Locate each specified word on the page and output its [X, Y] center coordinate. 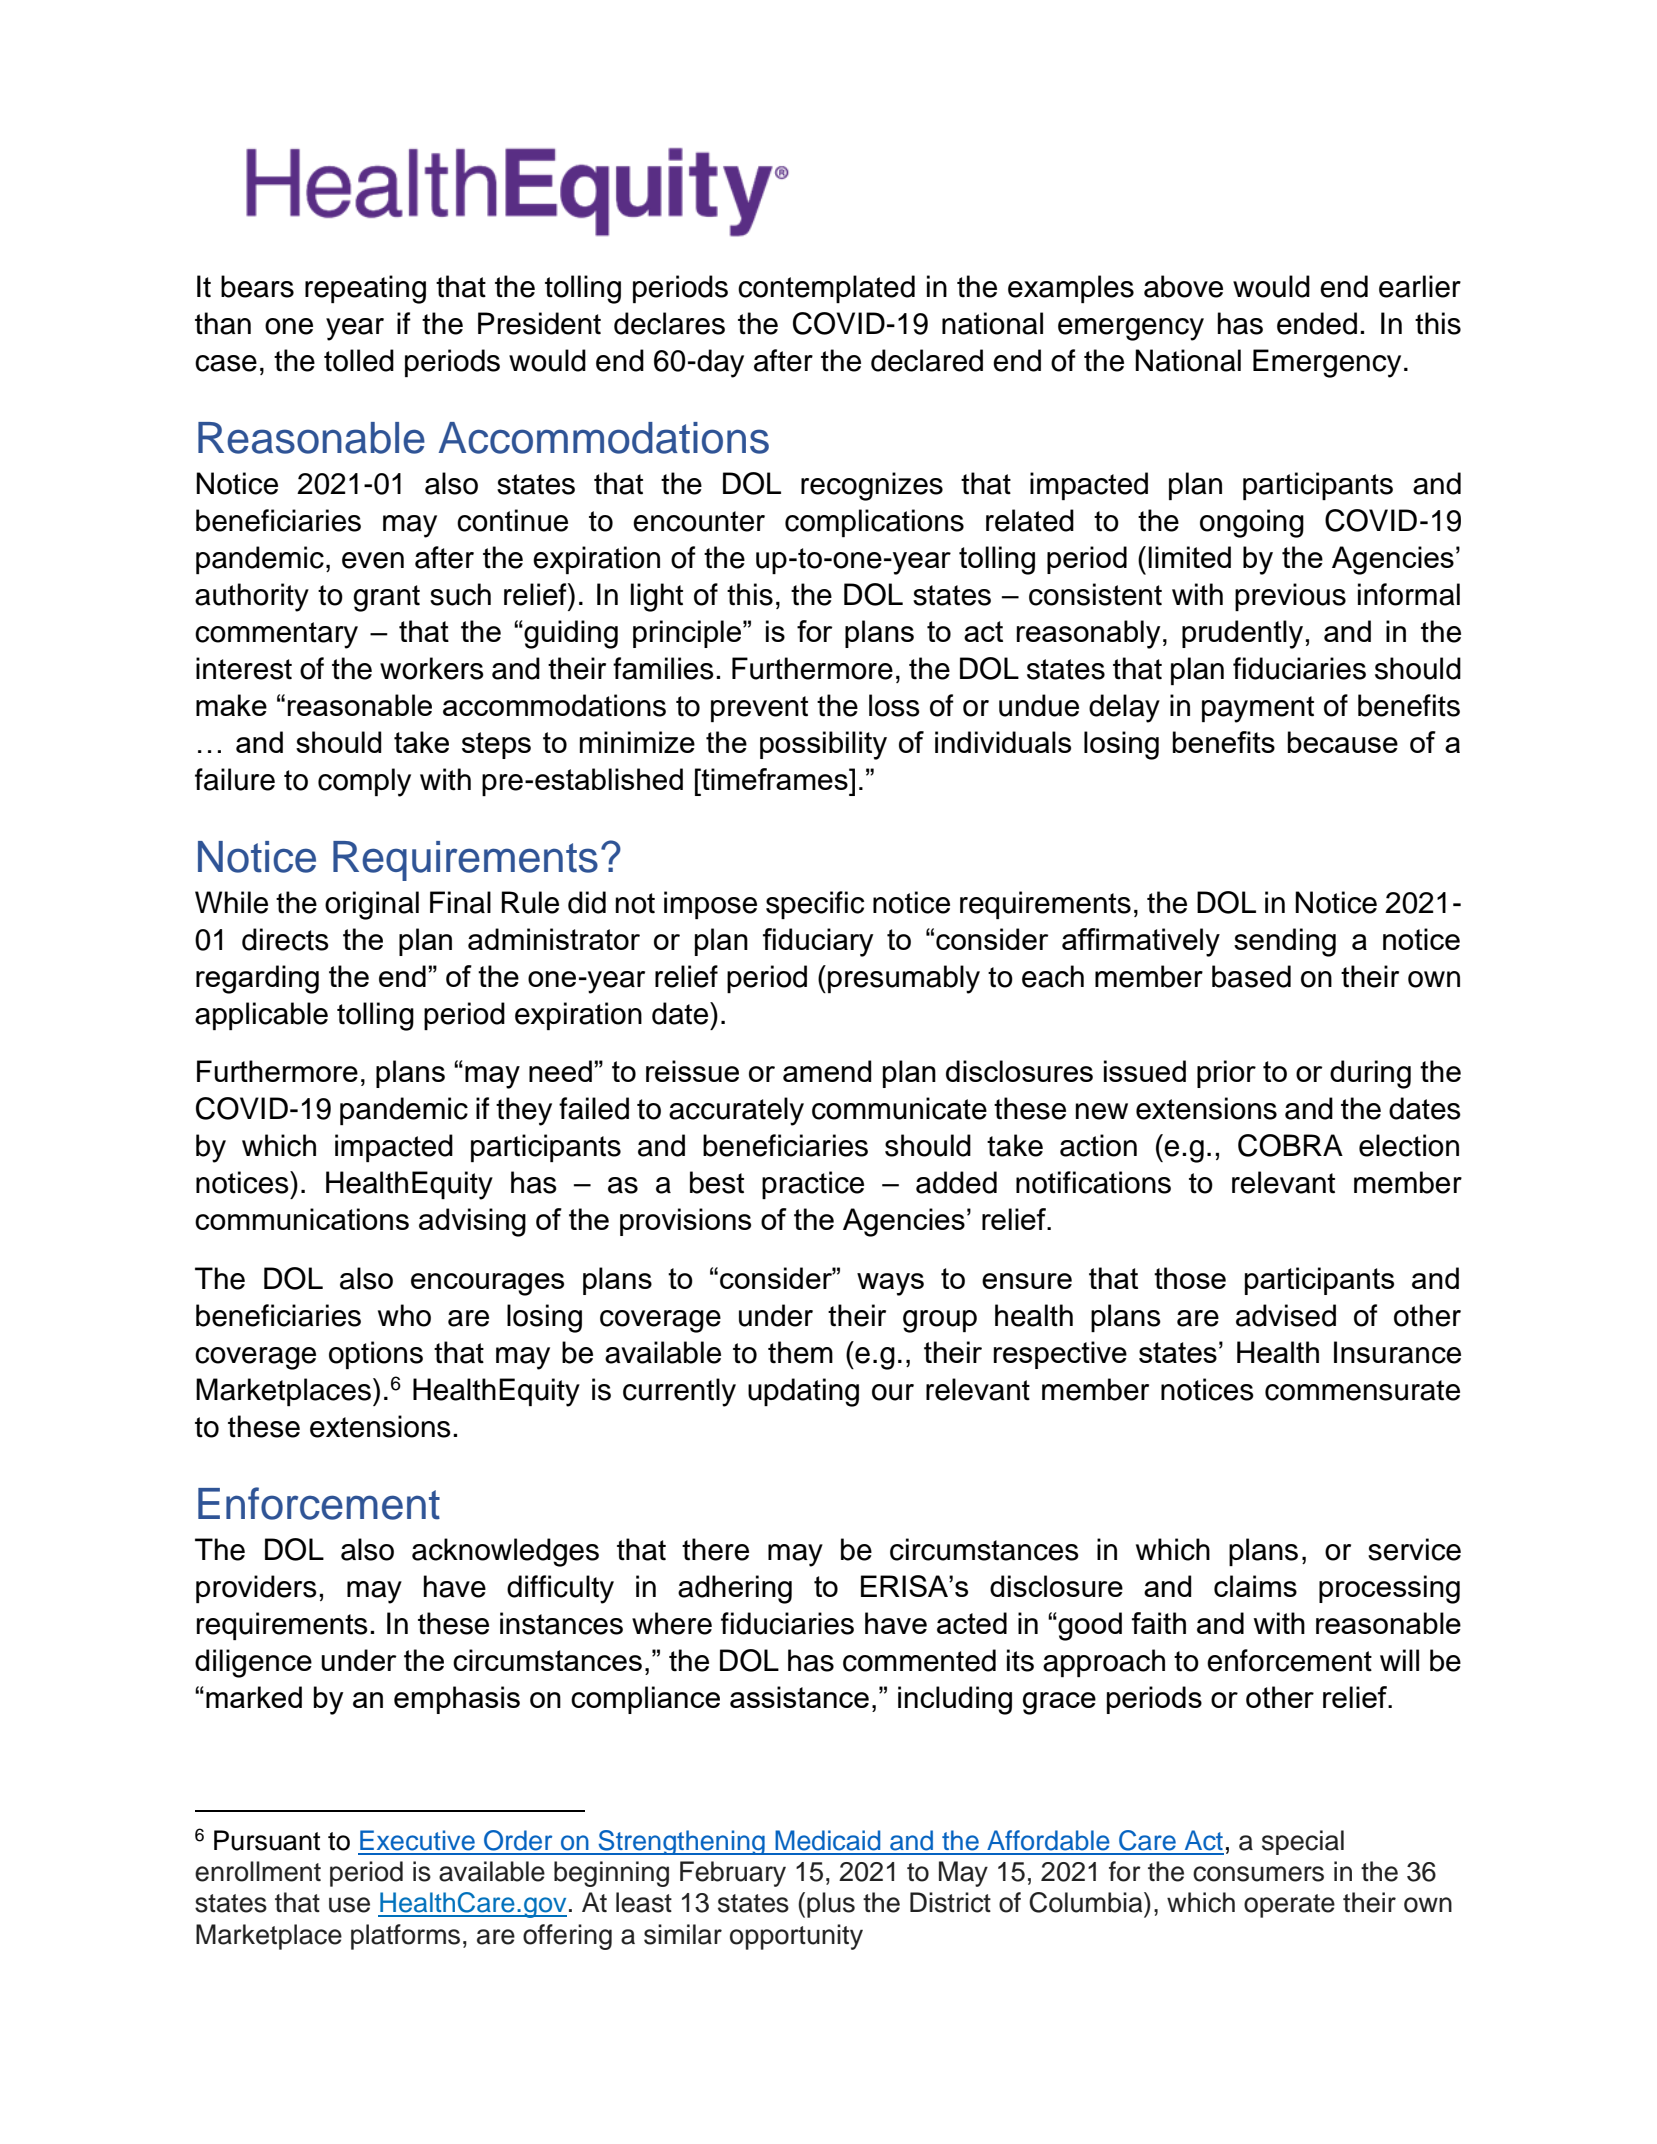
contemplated [826, 289]
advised [1286, 1315]
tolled [359, 360]
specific [815, 905]
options [376, 1355]
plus [831, 1905]
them [800, 1352]
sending [1285, 942]
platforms [405, 1937]
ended [1317, 323]
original [372, 905]
